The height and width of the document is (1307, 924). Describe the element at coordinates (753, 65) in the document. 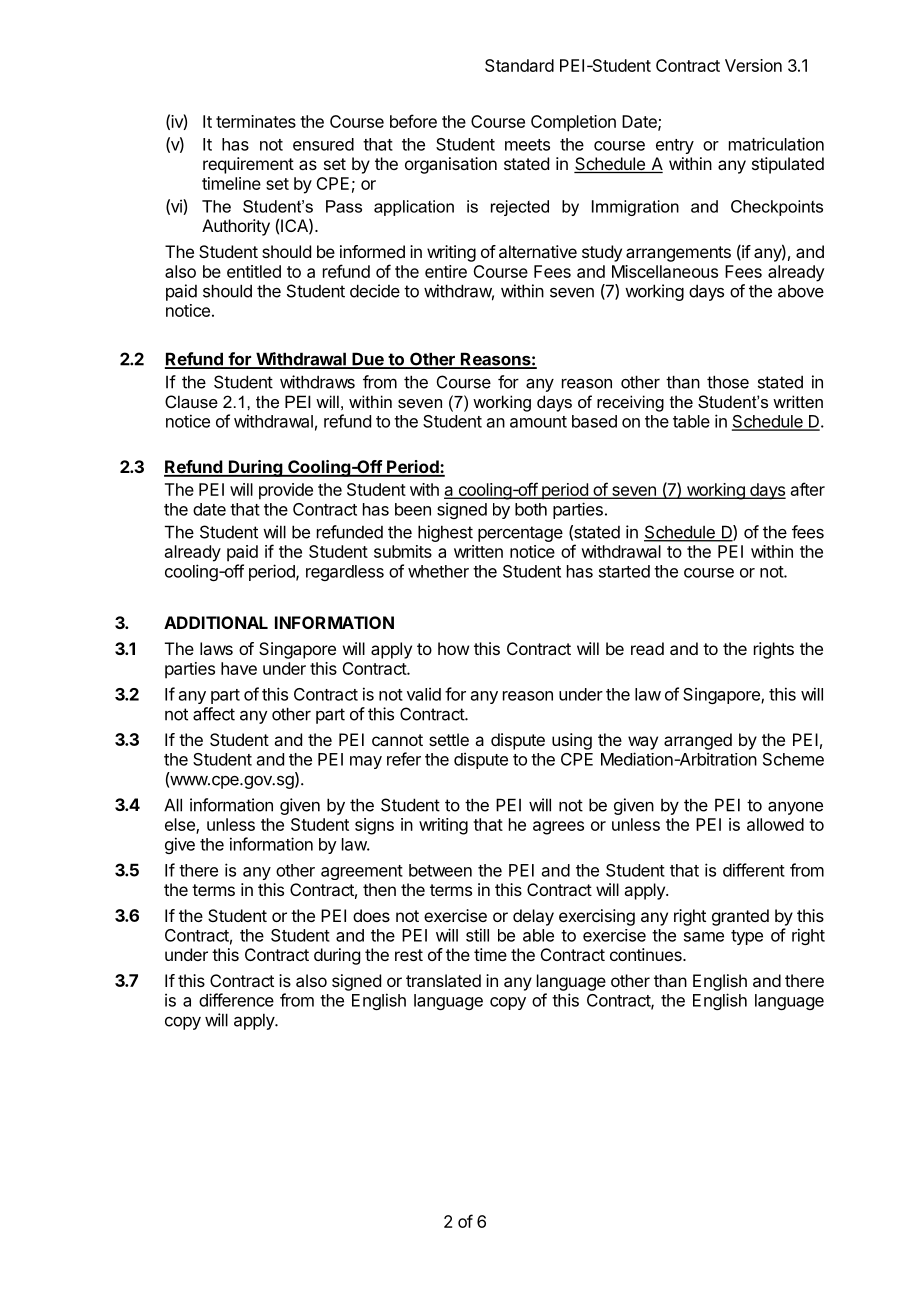

I see `Version` at that location.
